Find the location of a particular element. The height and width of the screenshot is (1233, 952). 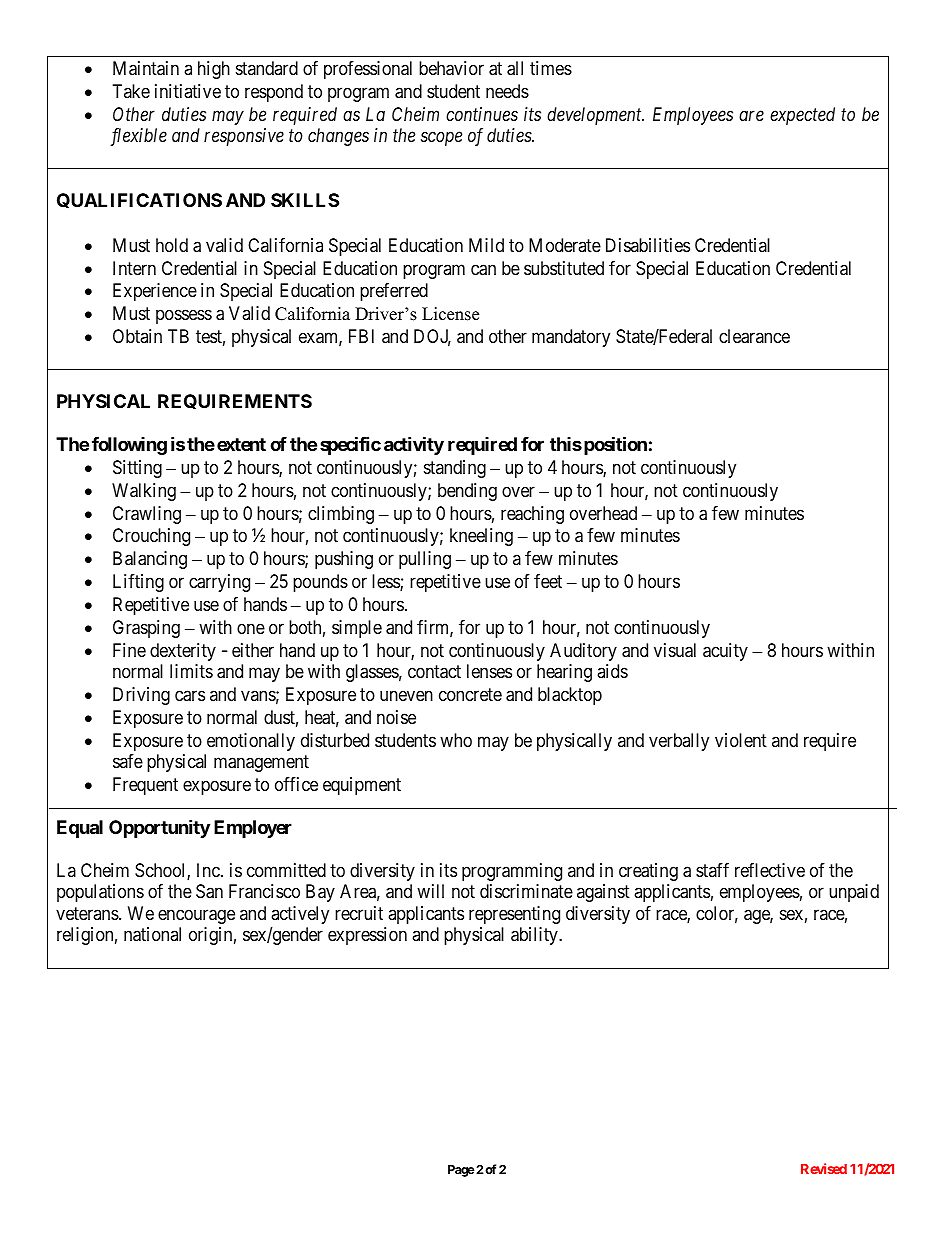

Obtain is located at coordinates (137, 336).
